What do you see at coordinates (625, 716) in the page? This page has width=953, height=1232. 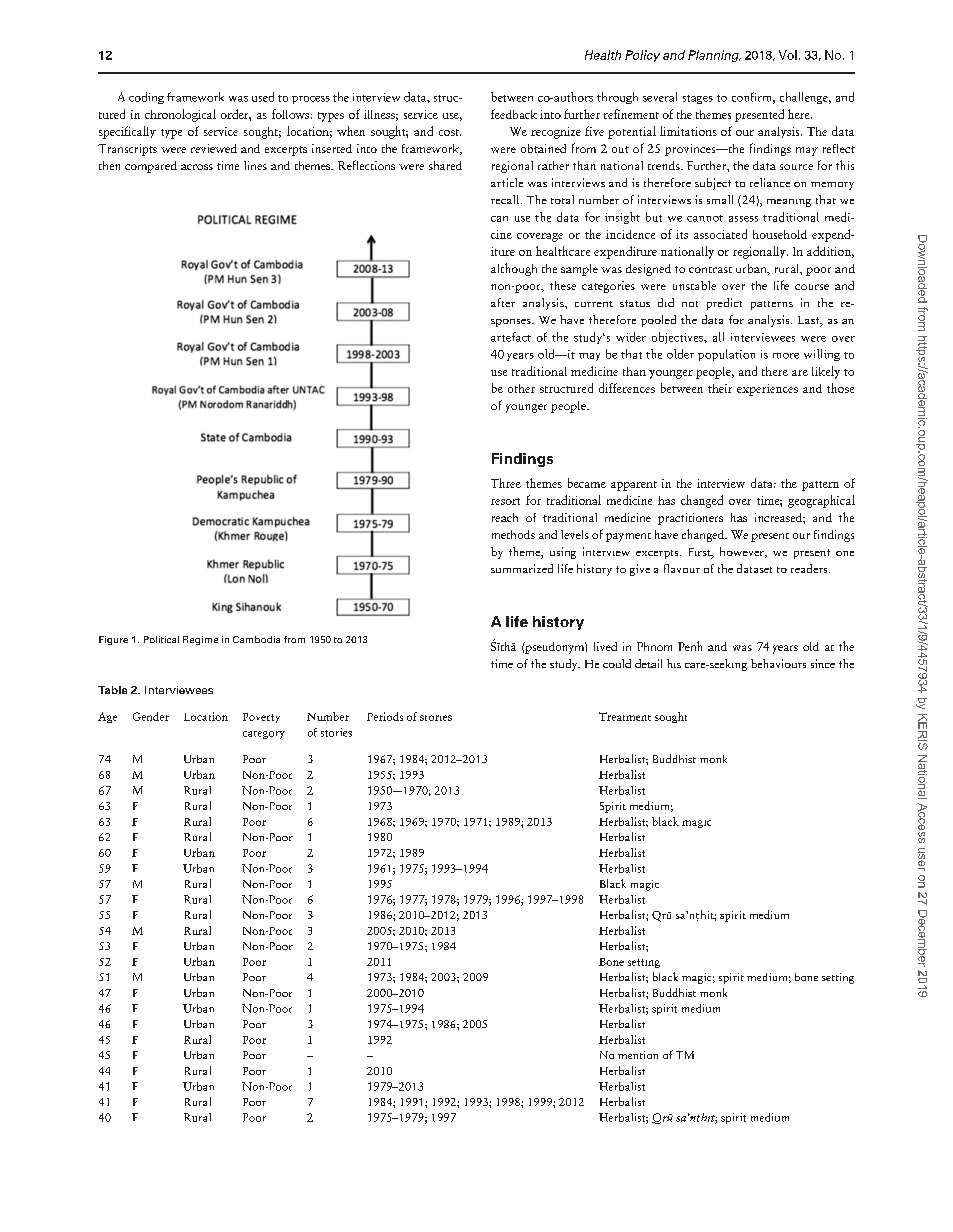 I see `Treatment` at bounding box center [625, 716].
